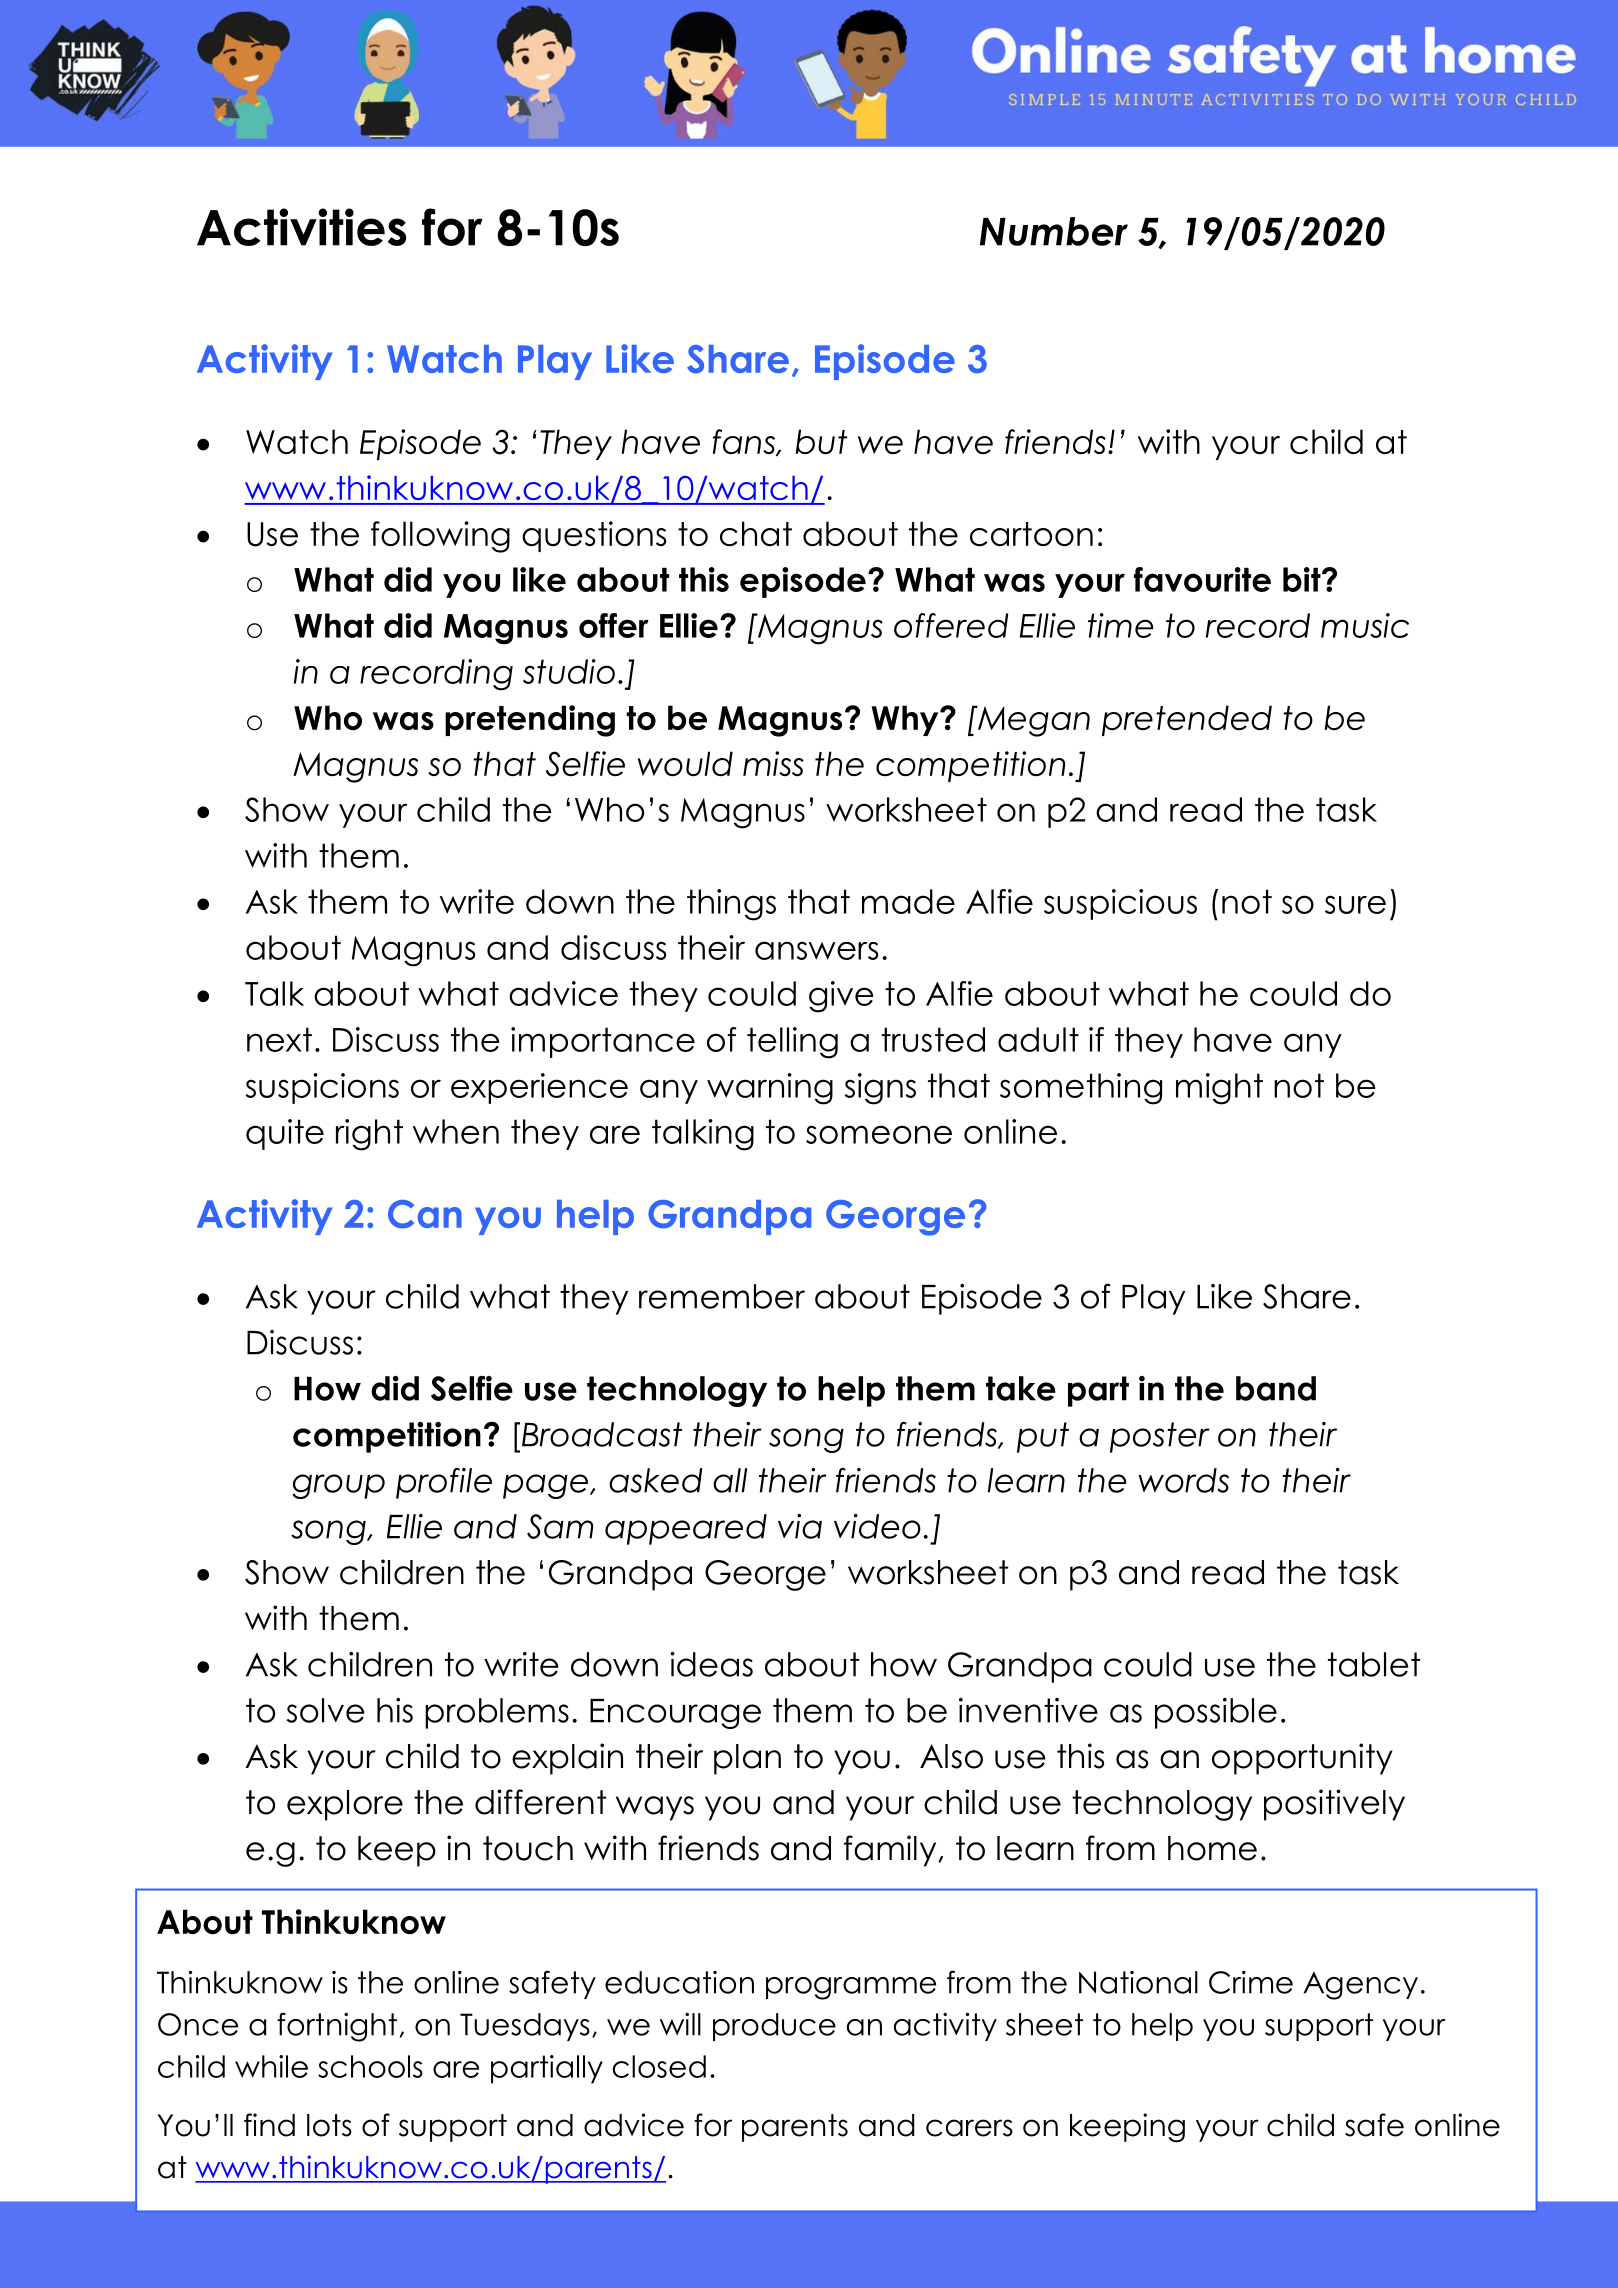  I want to click on remember, so click(722, 1296).
